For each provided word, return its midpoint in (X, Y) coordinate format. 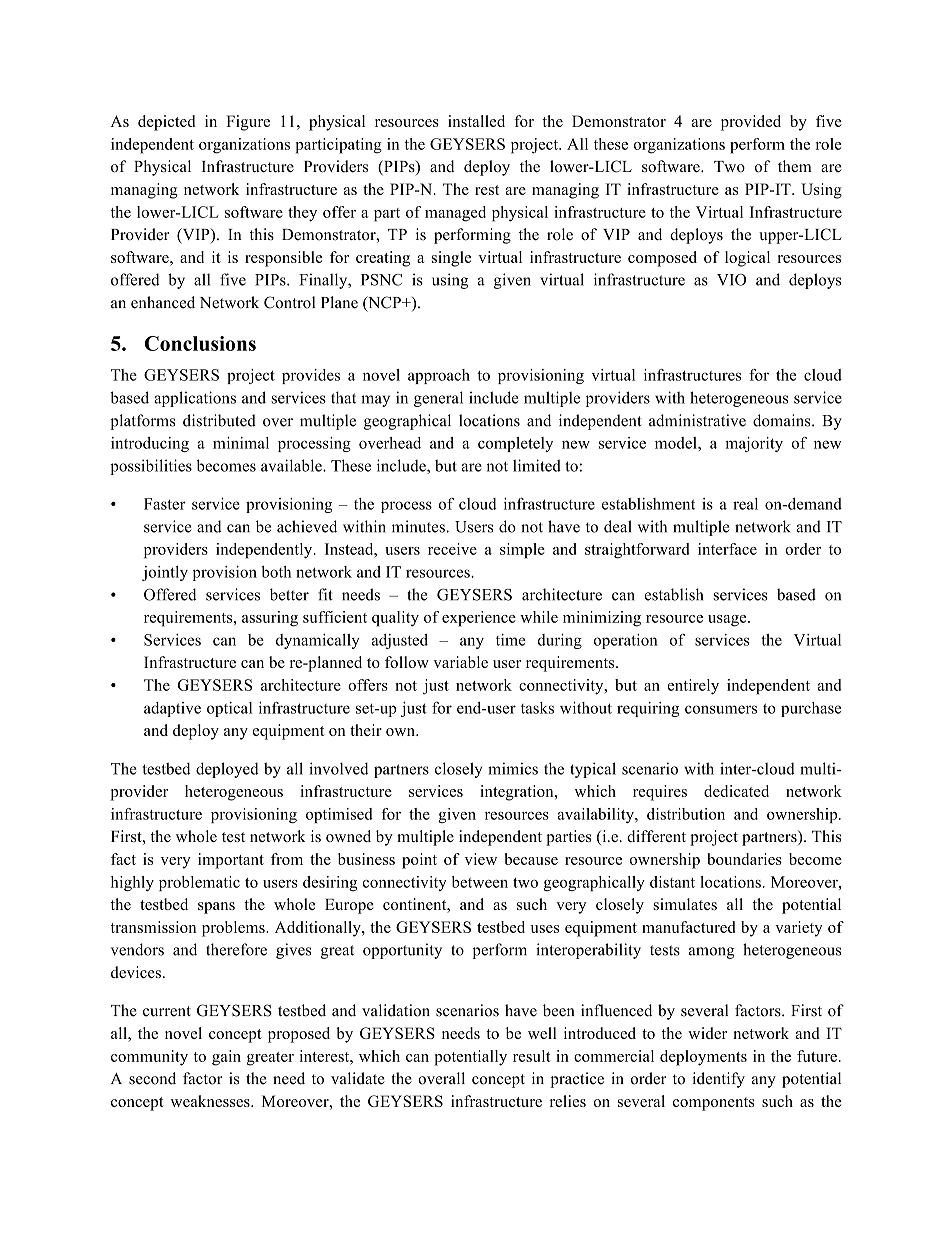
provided (751, 123)
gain (226, 1058)
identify (718, 1080)
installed (476, 121)
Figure (248, 123)
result (532, 1056)
